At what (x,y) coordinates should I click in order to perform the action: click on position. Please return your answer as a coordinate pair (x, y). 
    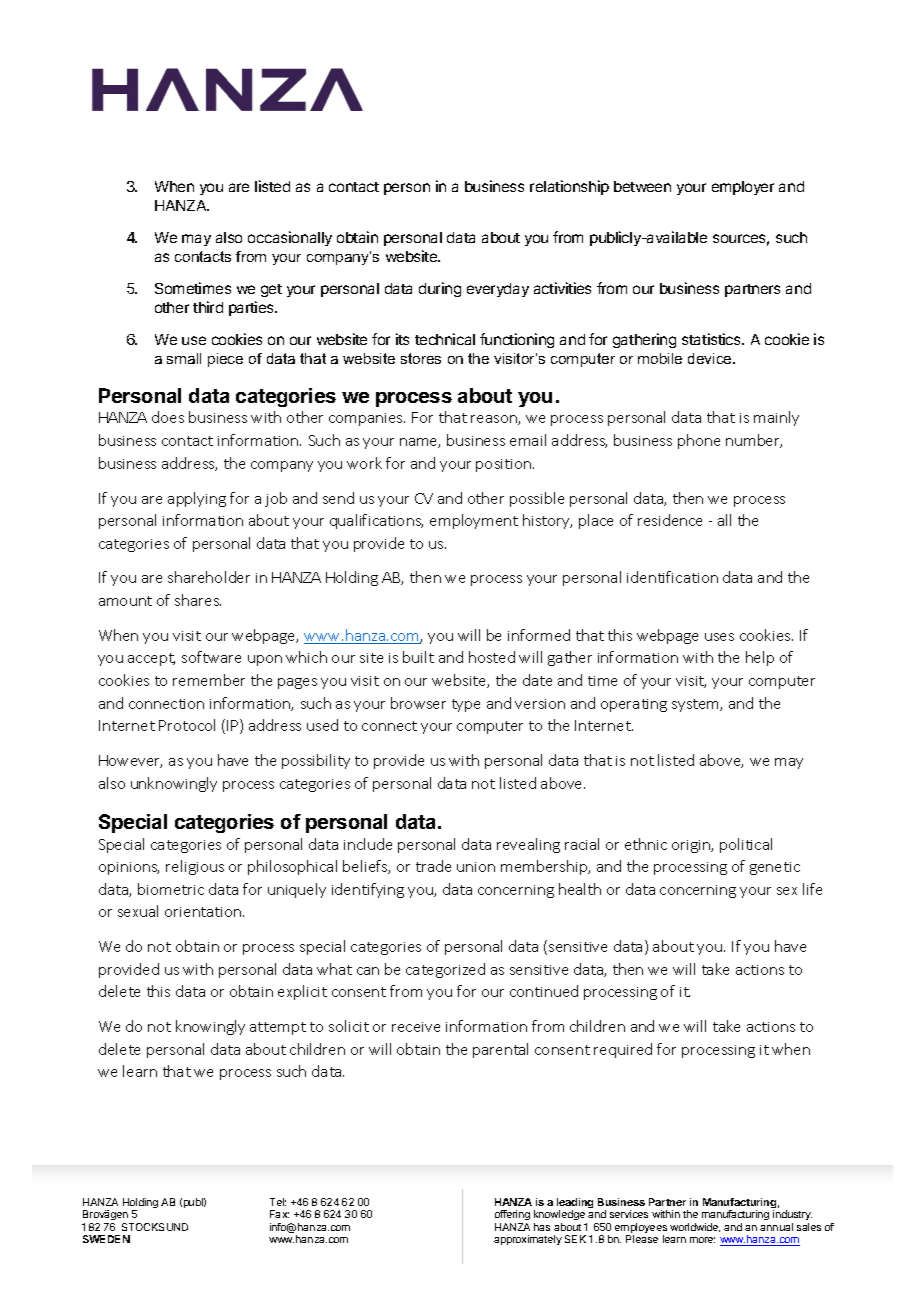
    Looking at the image, I should click on (503, 465).
